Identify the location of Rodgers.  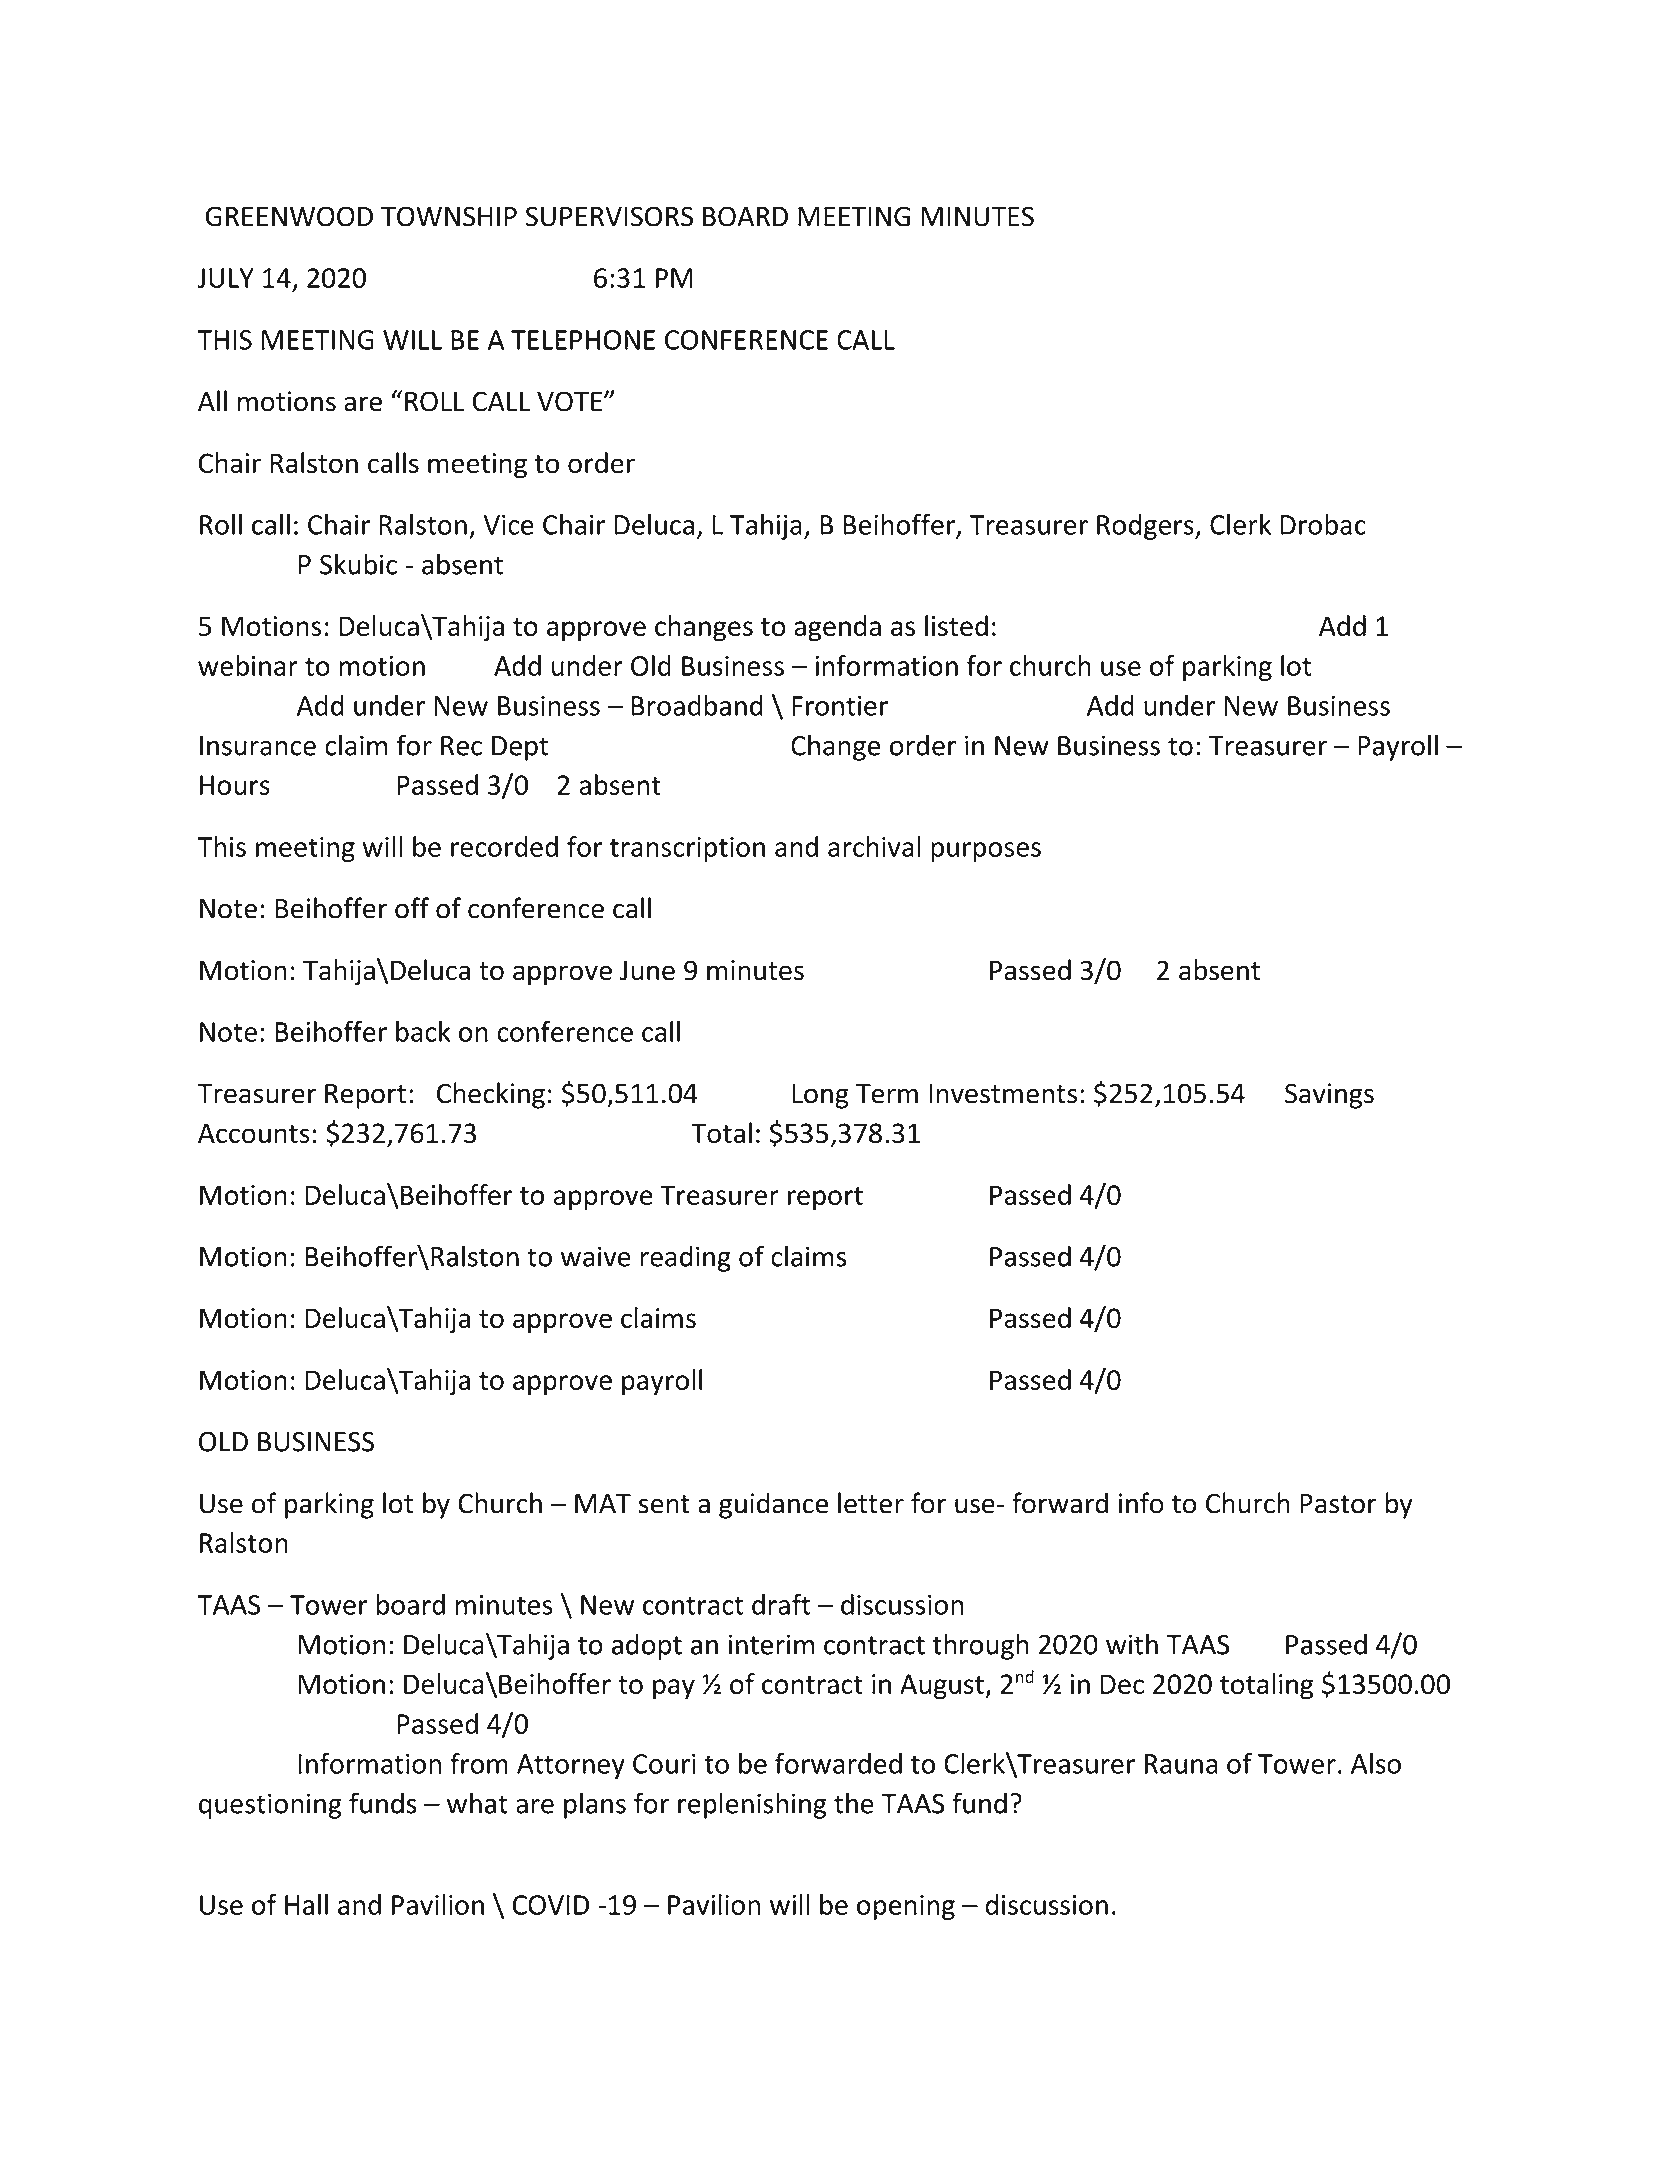
(1146, 527).
